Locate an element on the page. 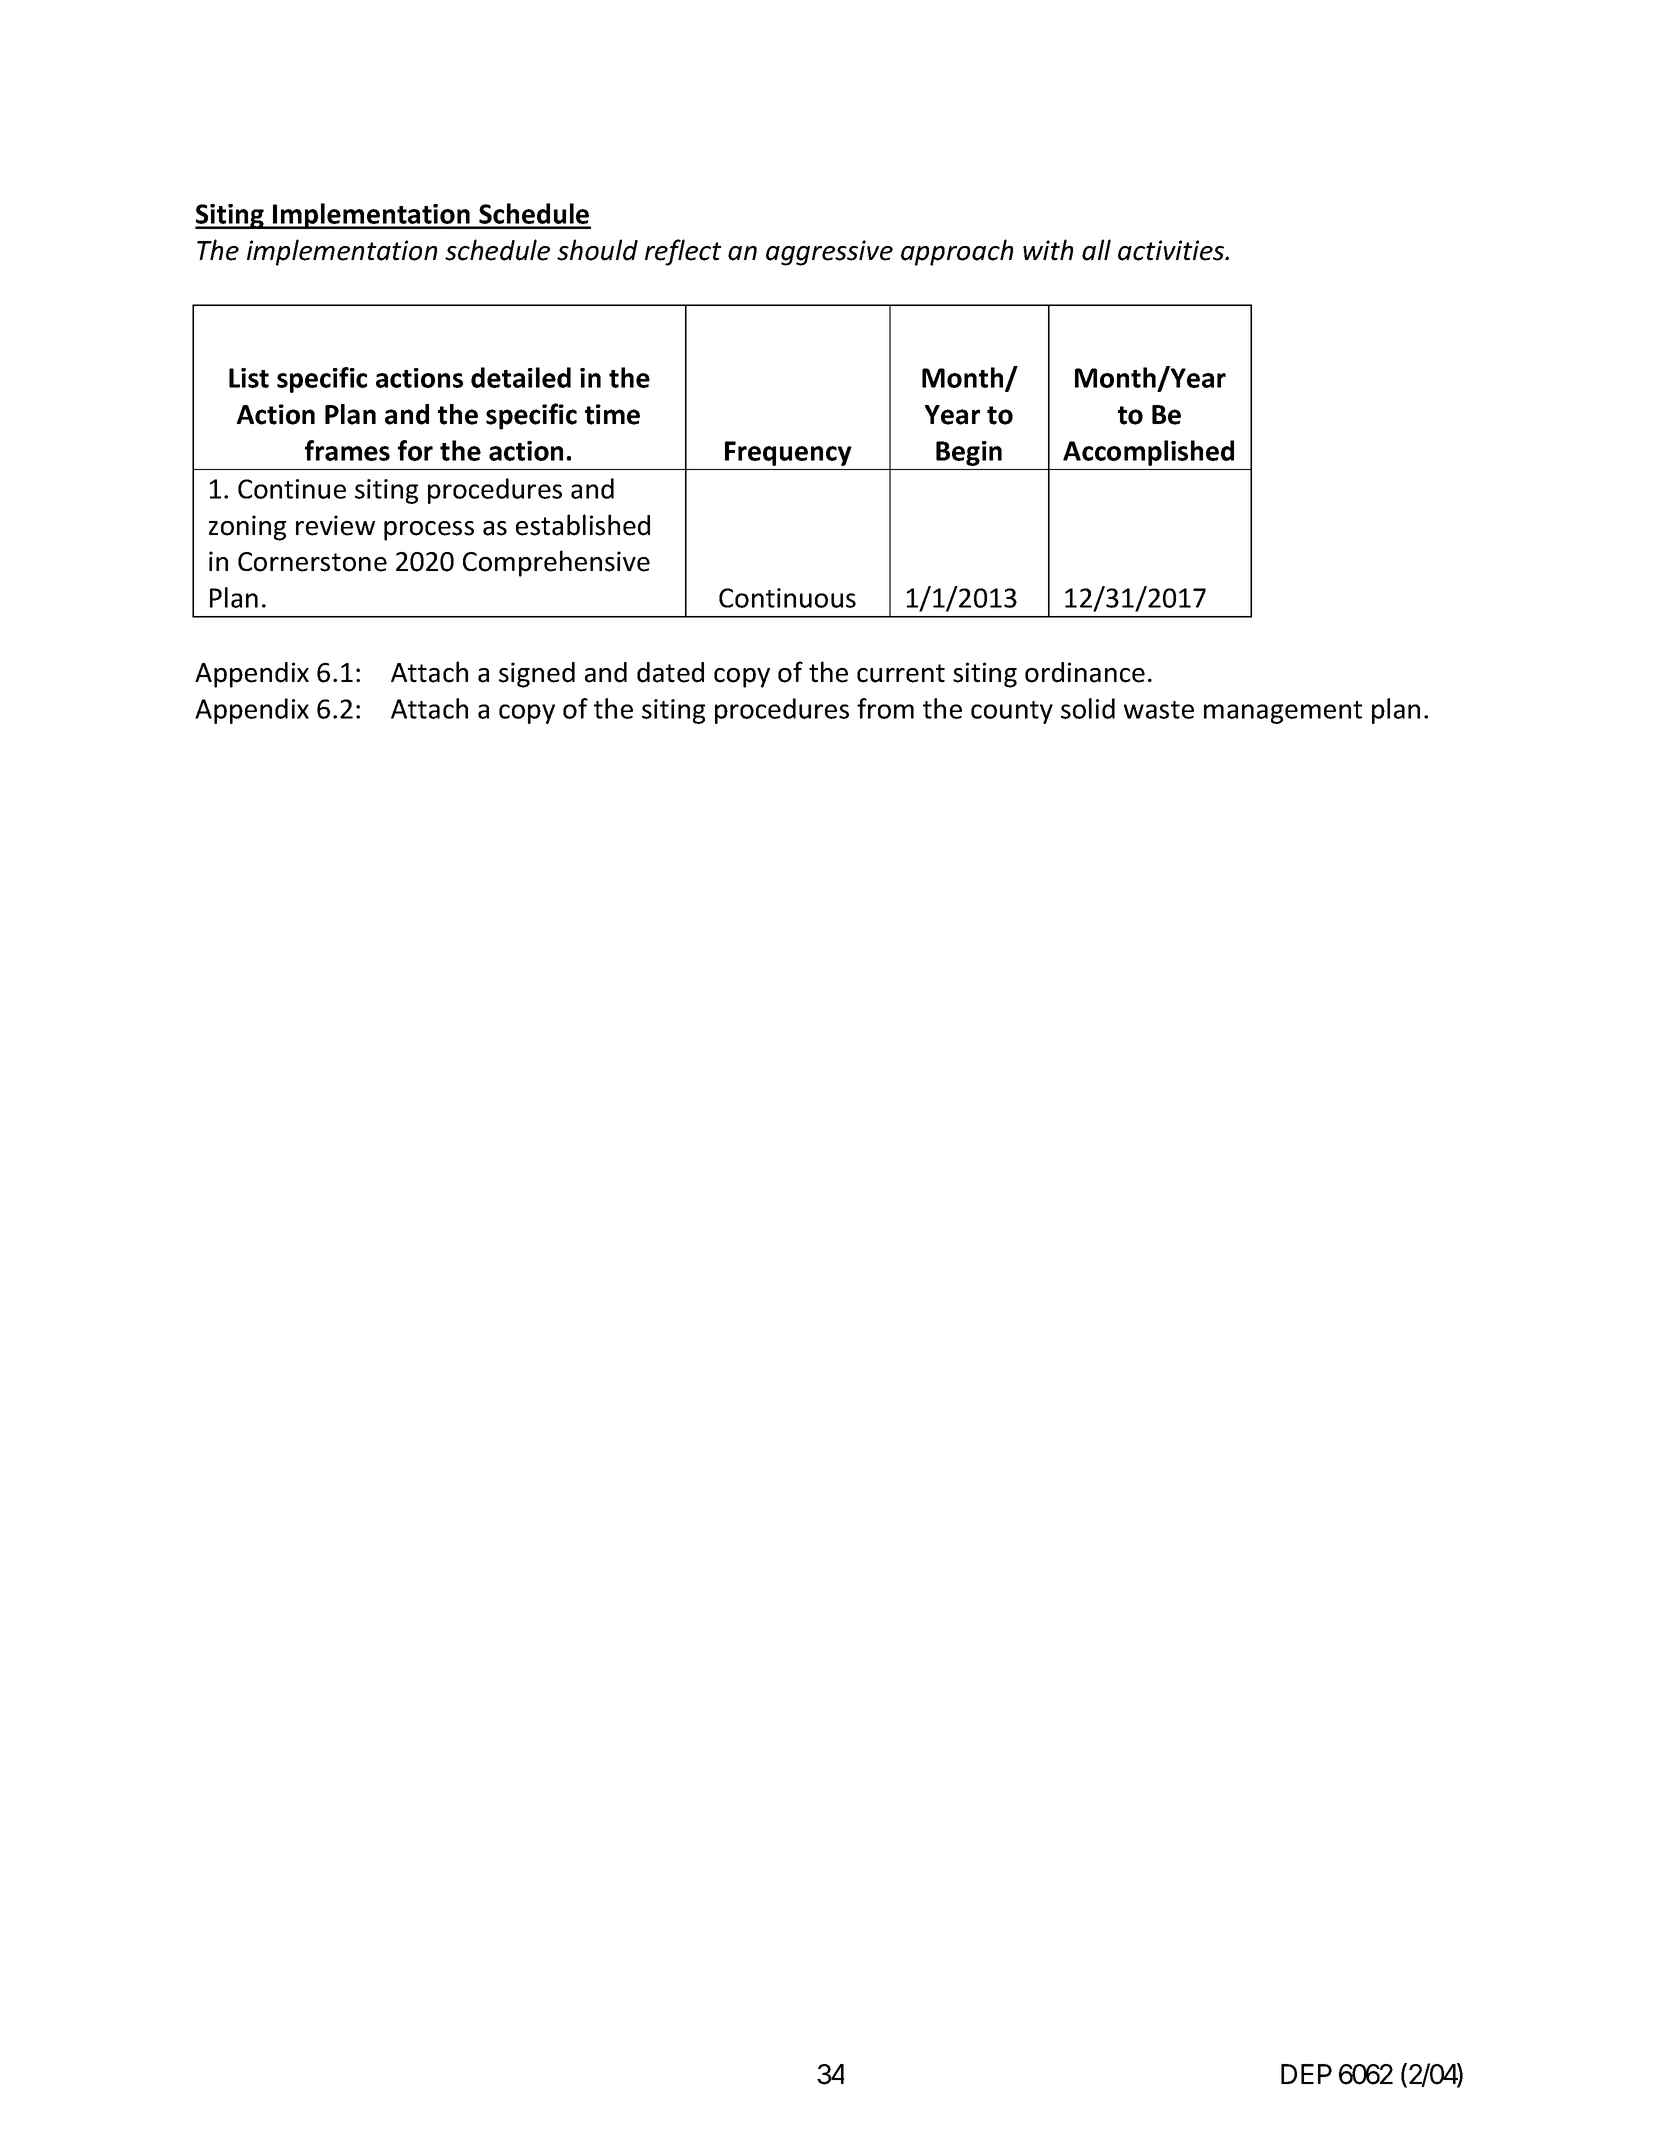 The width and height of the image is (1660, 2149). solid is located at coordinates (1088, 708).
